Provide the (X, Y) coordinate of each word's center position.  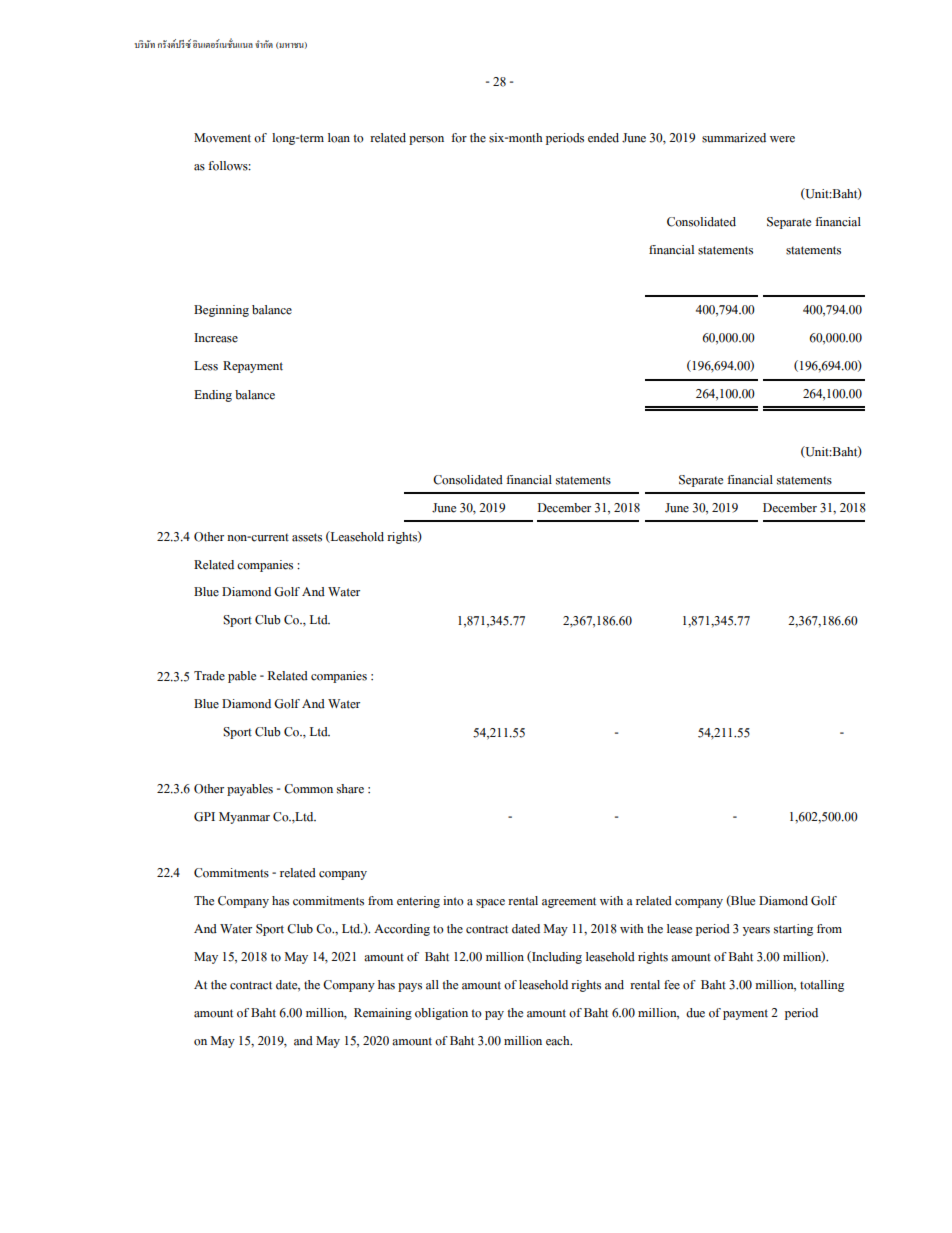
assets (307, 537)
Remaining (383, 1014)
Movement (222, 138)
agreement (569, 902)
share (350, 789)
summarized (734, 138)
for (459, 138)
